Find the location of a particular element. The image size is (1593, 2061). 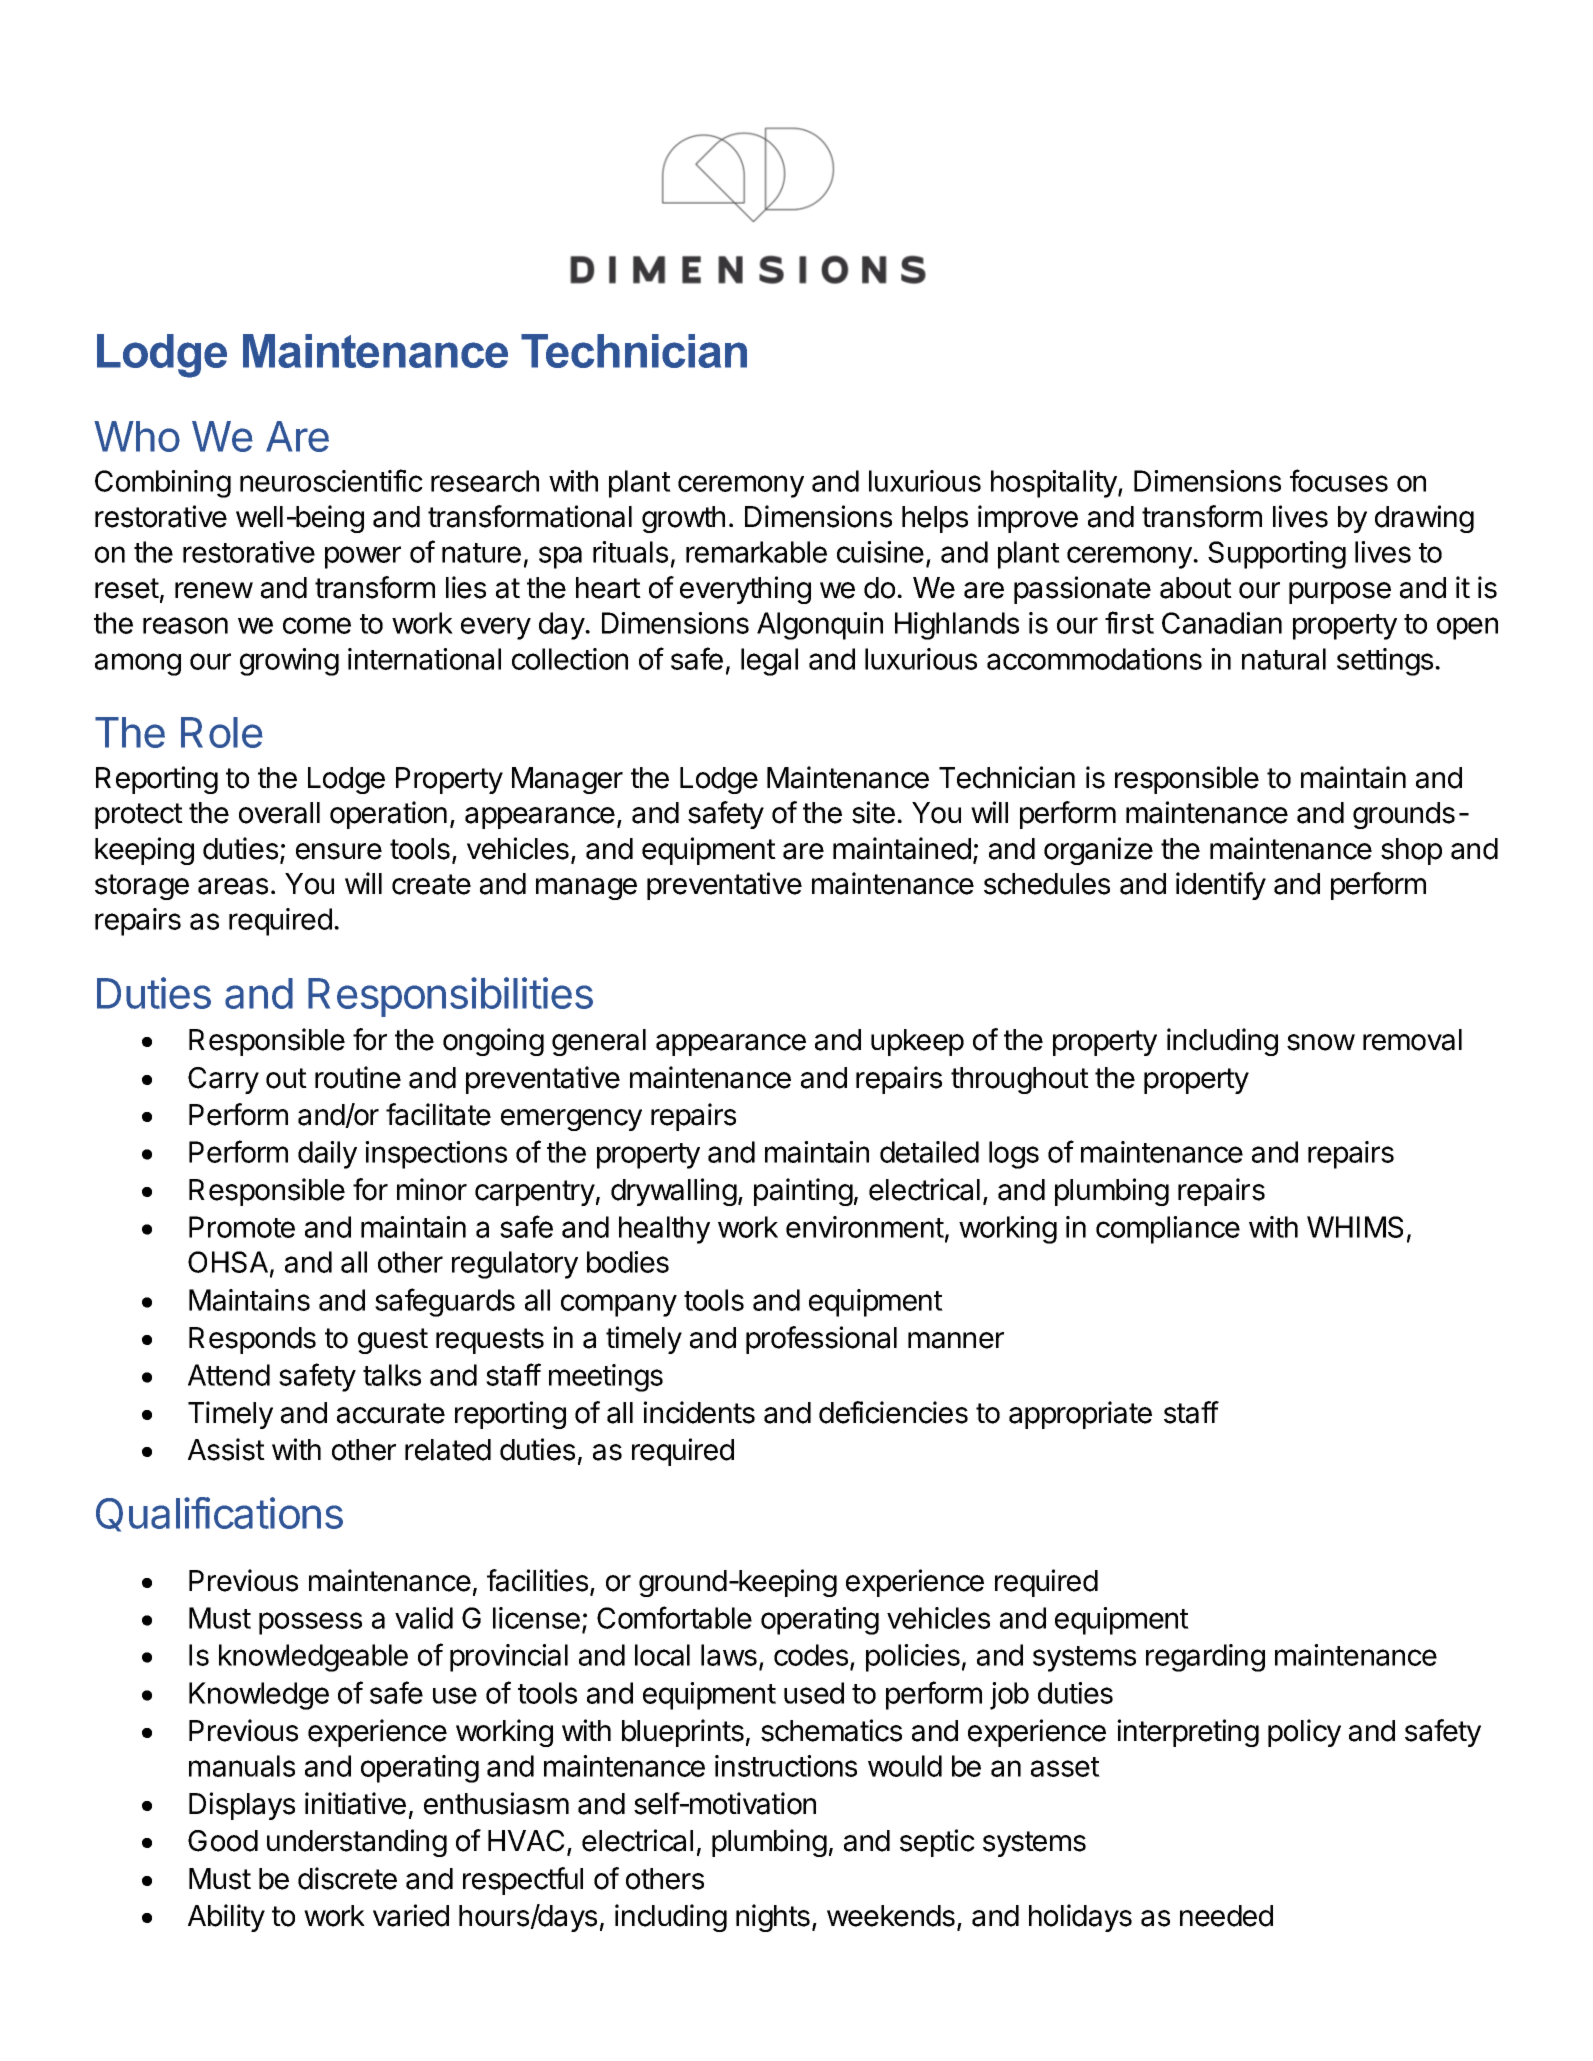

needed is located at coordinates (1226, 1916).
